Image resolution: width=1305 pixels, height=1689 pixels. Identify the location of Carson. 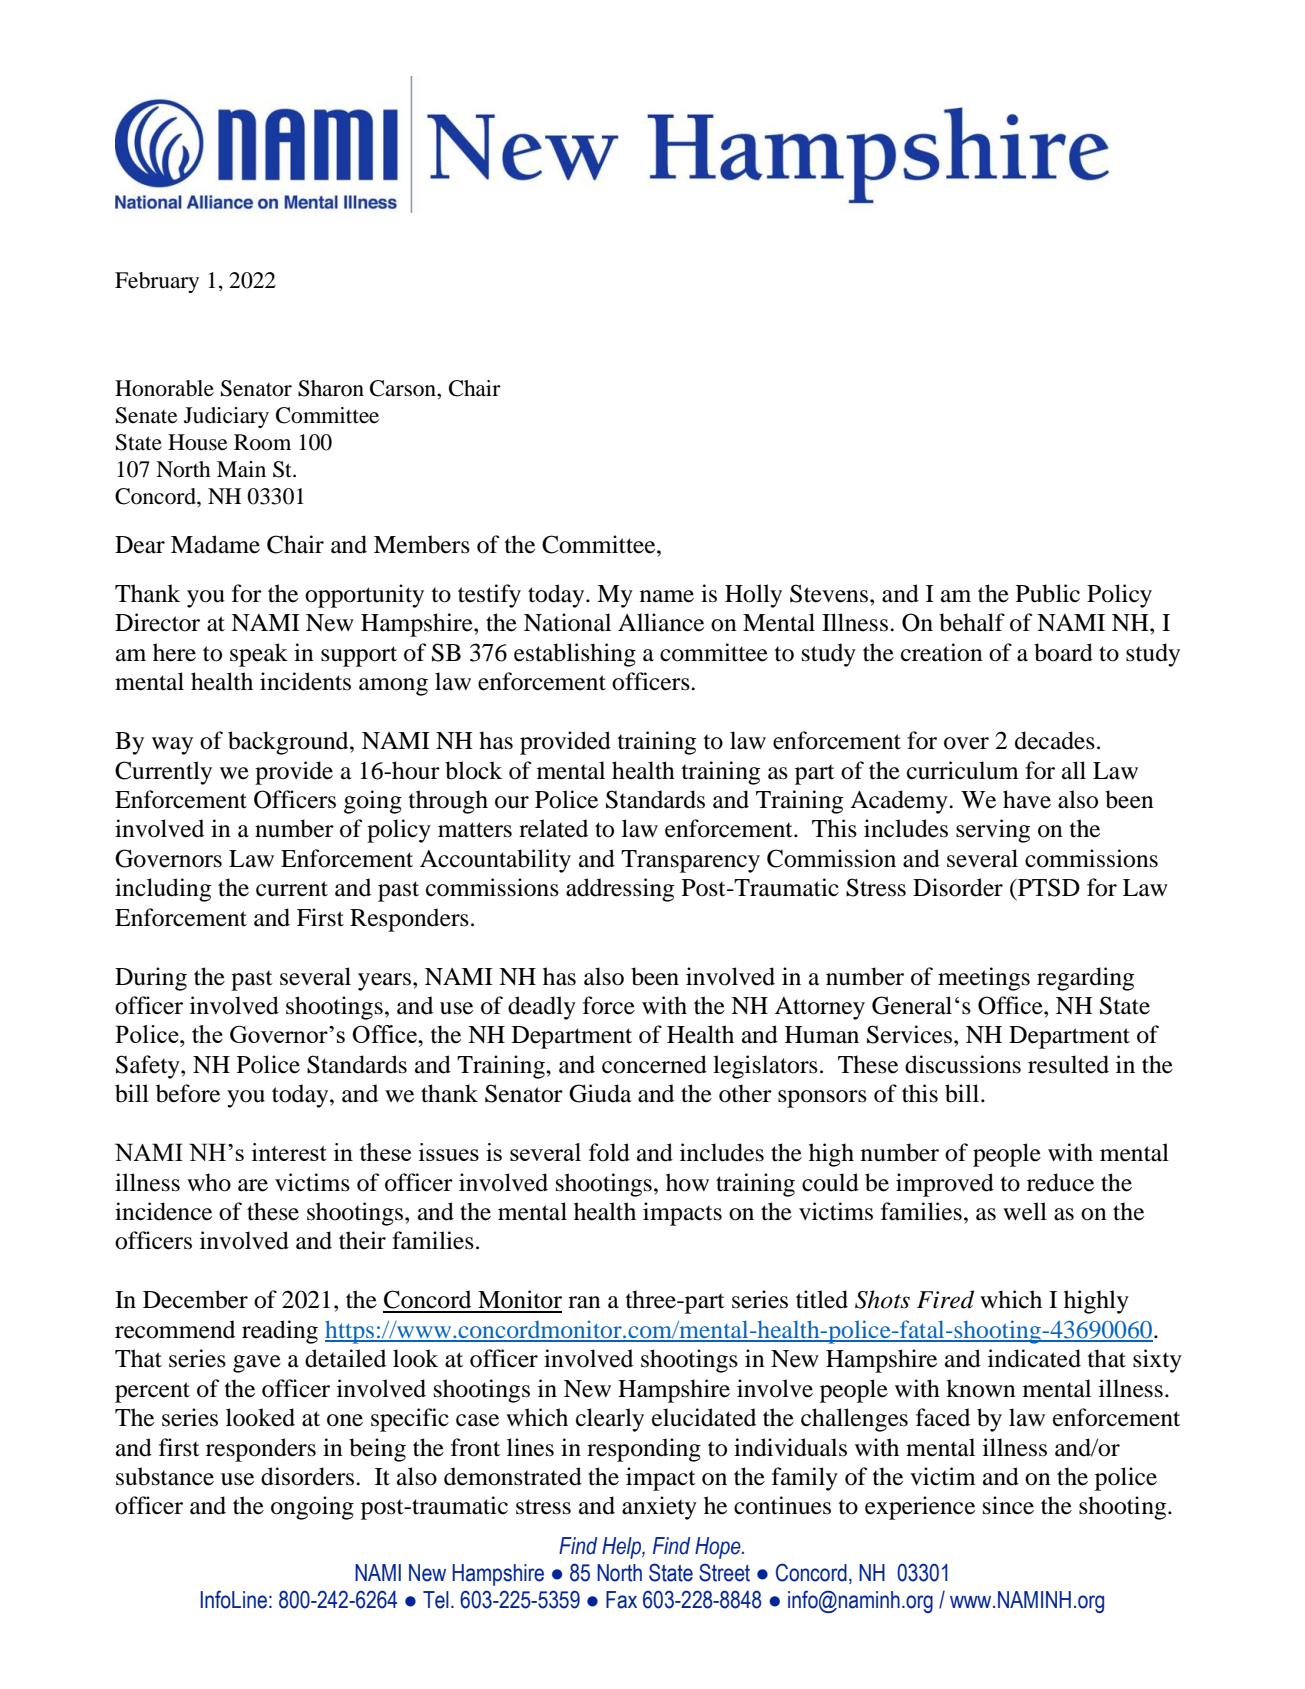
(404, 388).
